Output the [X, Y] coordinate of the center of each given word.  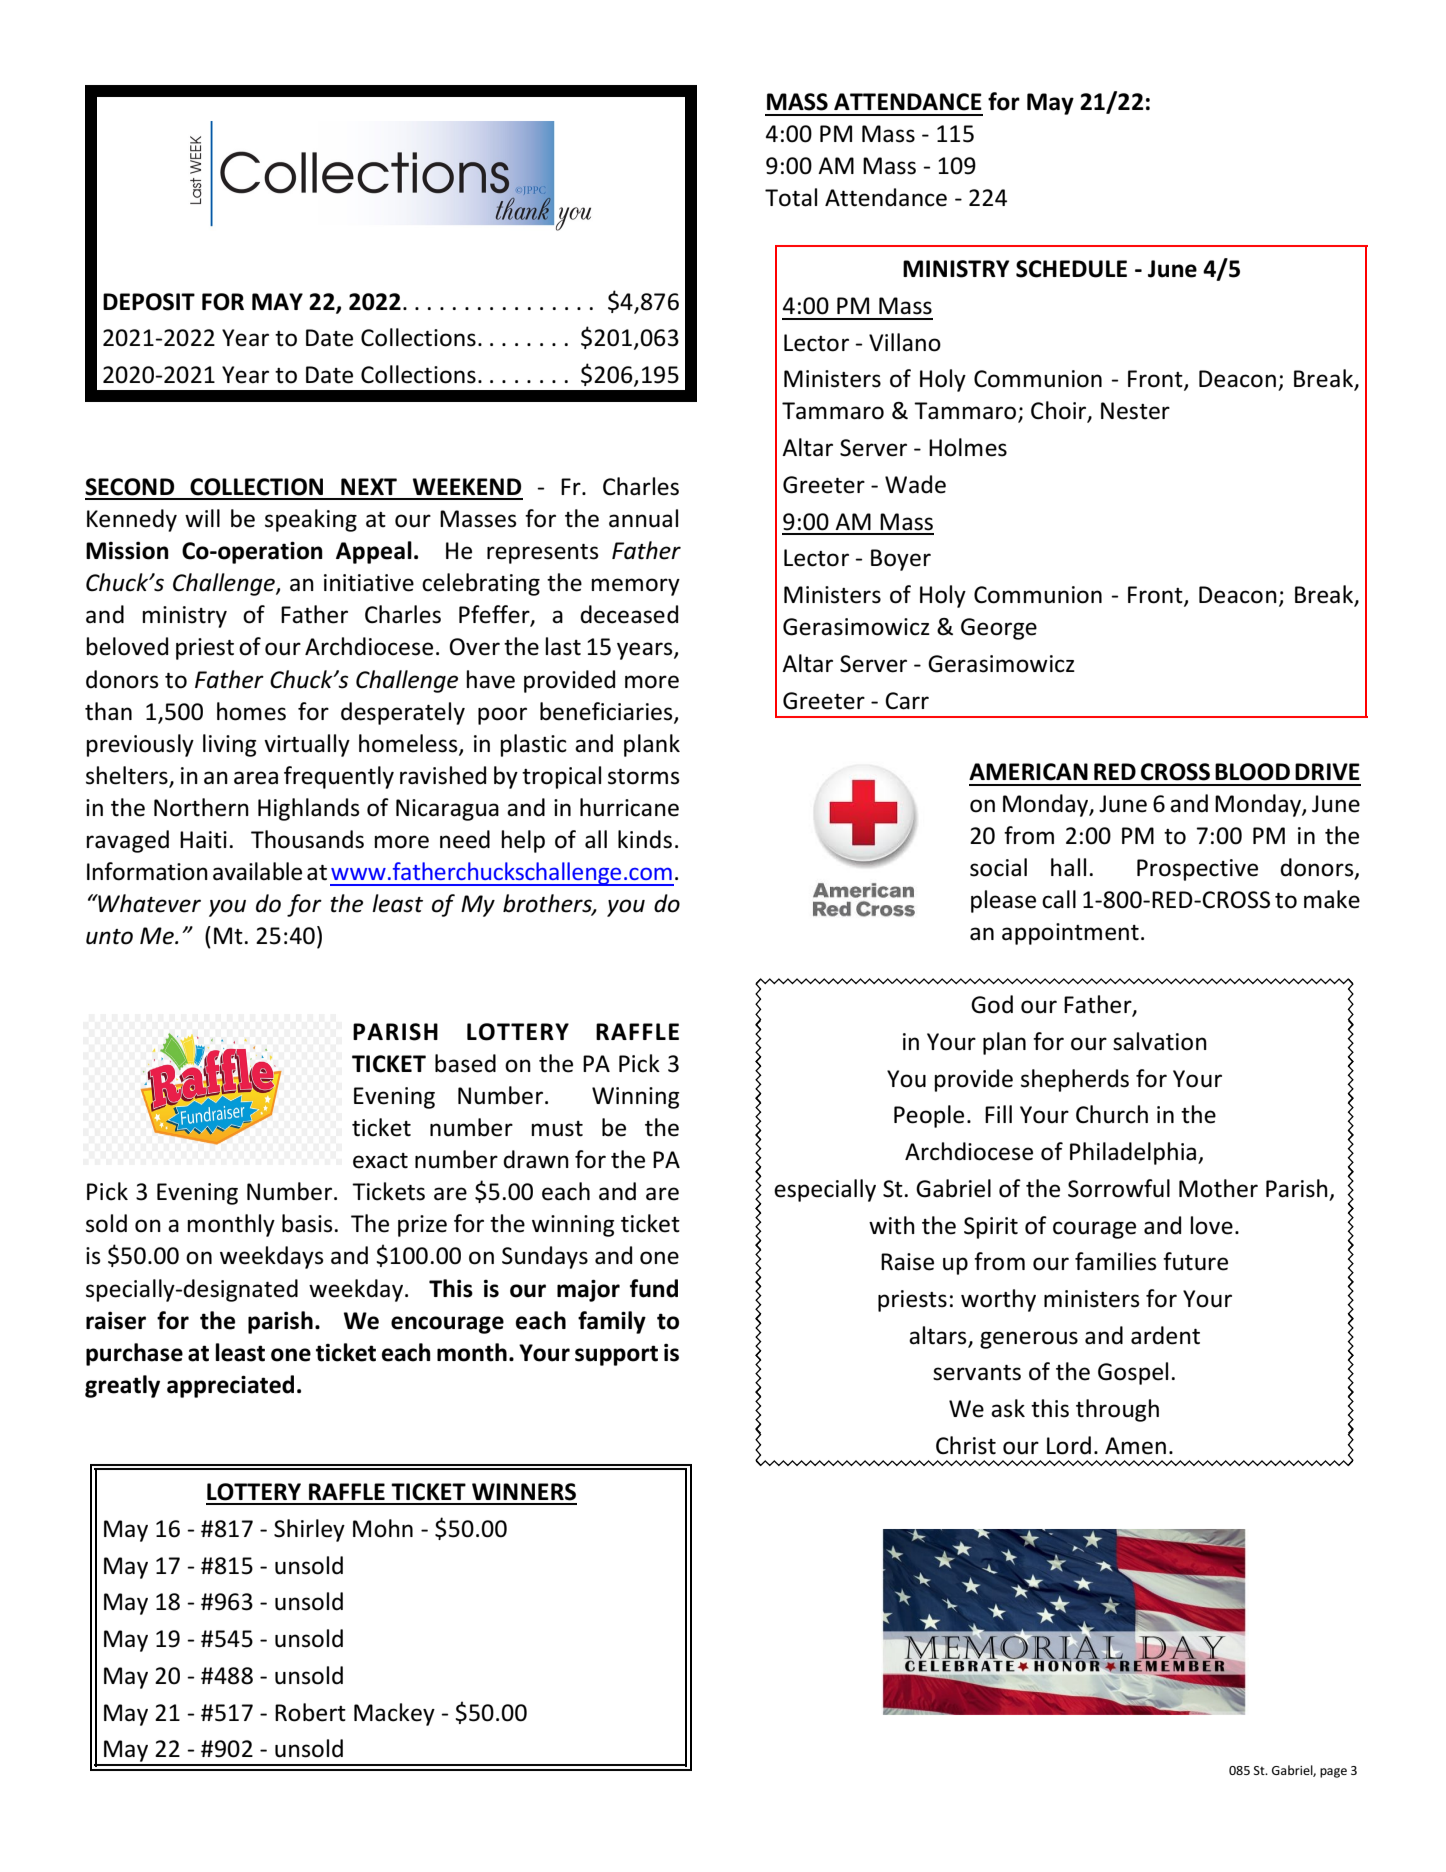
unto [109, 937]
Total [791, 197]
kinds [645, 839]
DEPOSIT [149, 302]
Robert [310, 1712]
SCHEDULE [1071, 269]
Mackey [394, 1714]
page [1333, 1773]
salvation [1160, 1041]
